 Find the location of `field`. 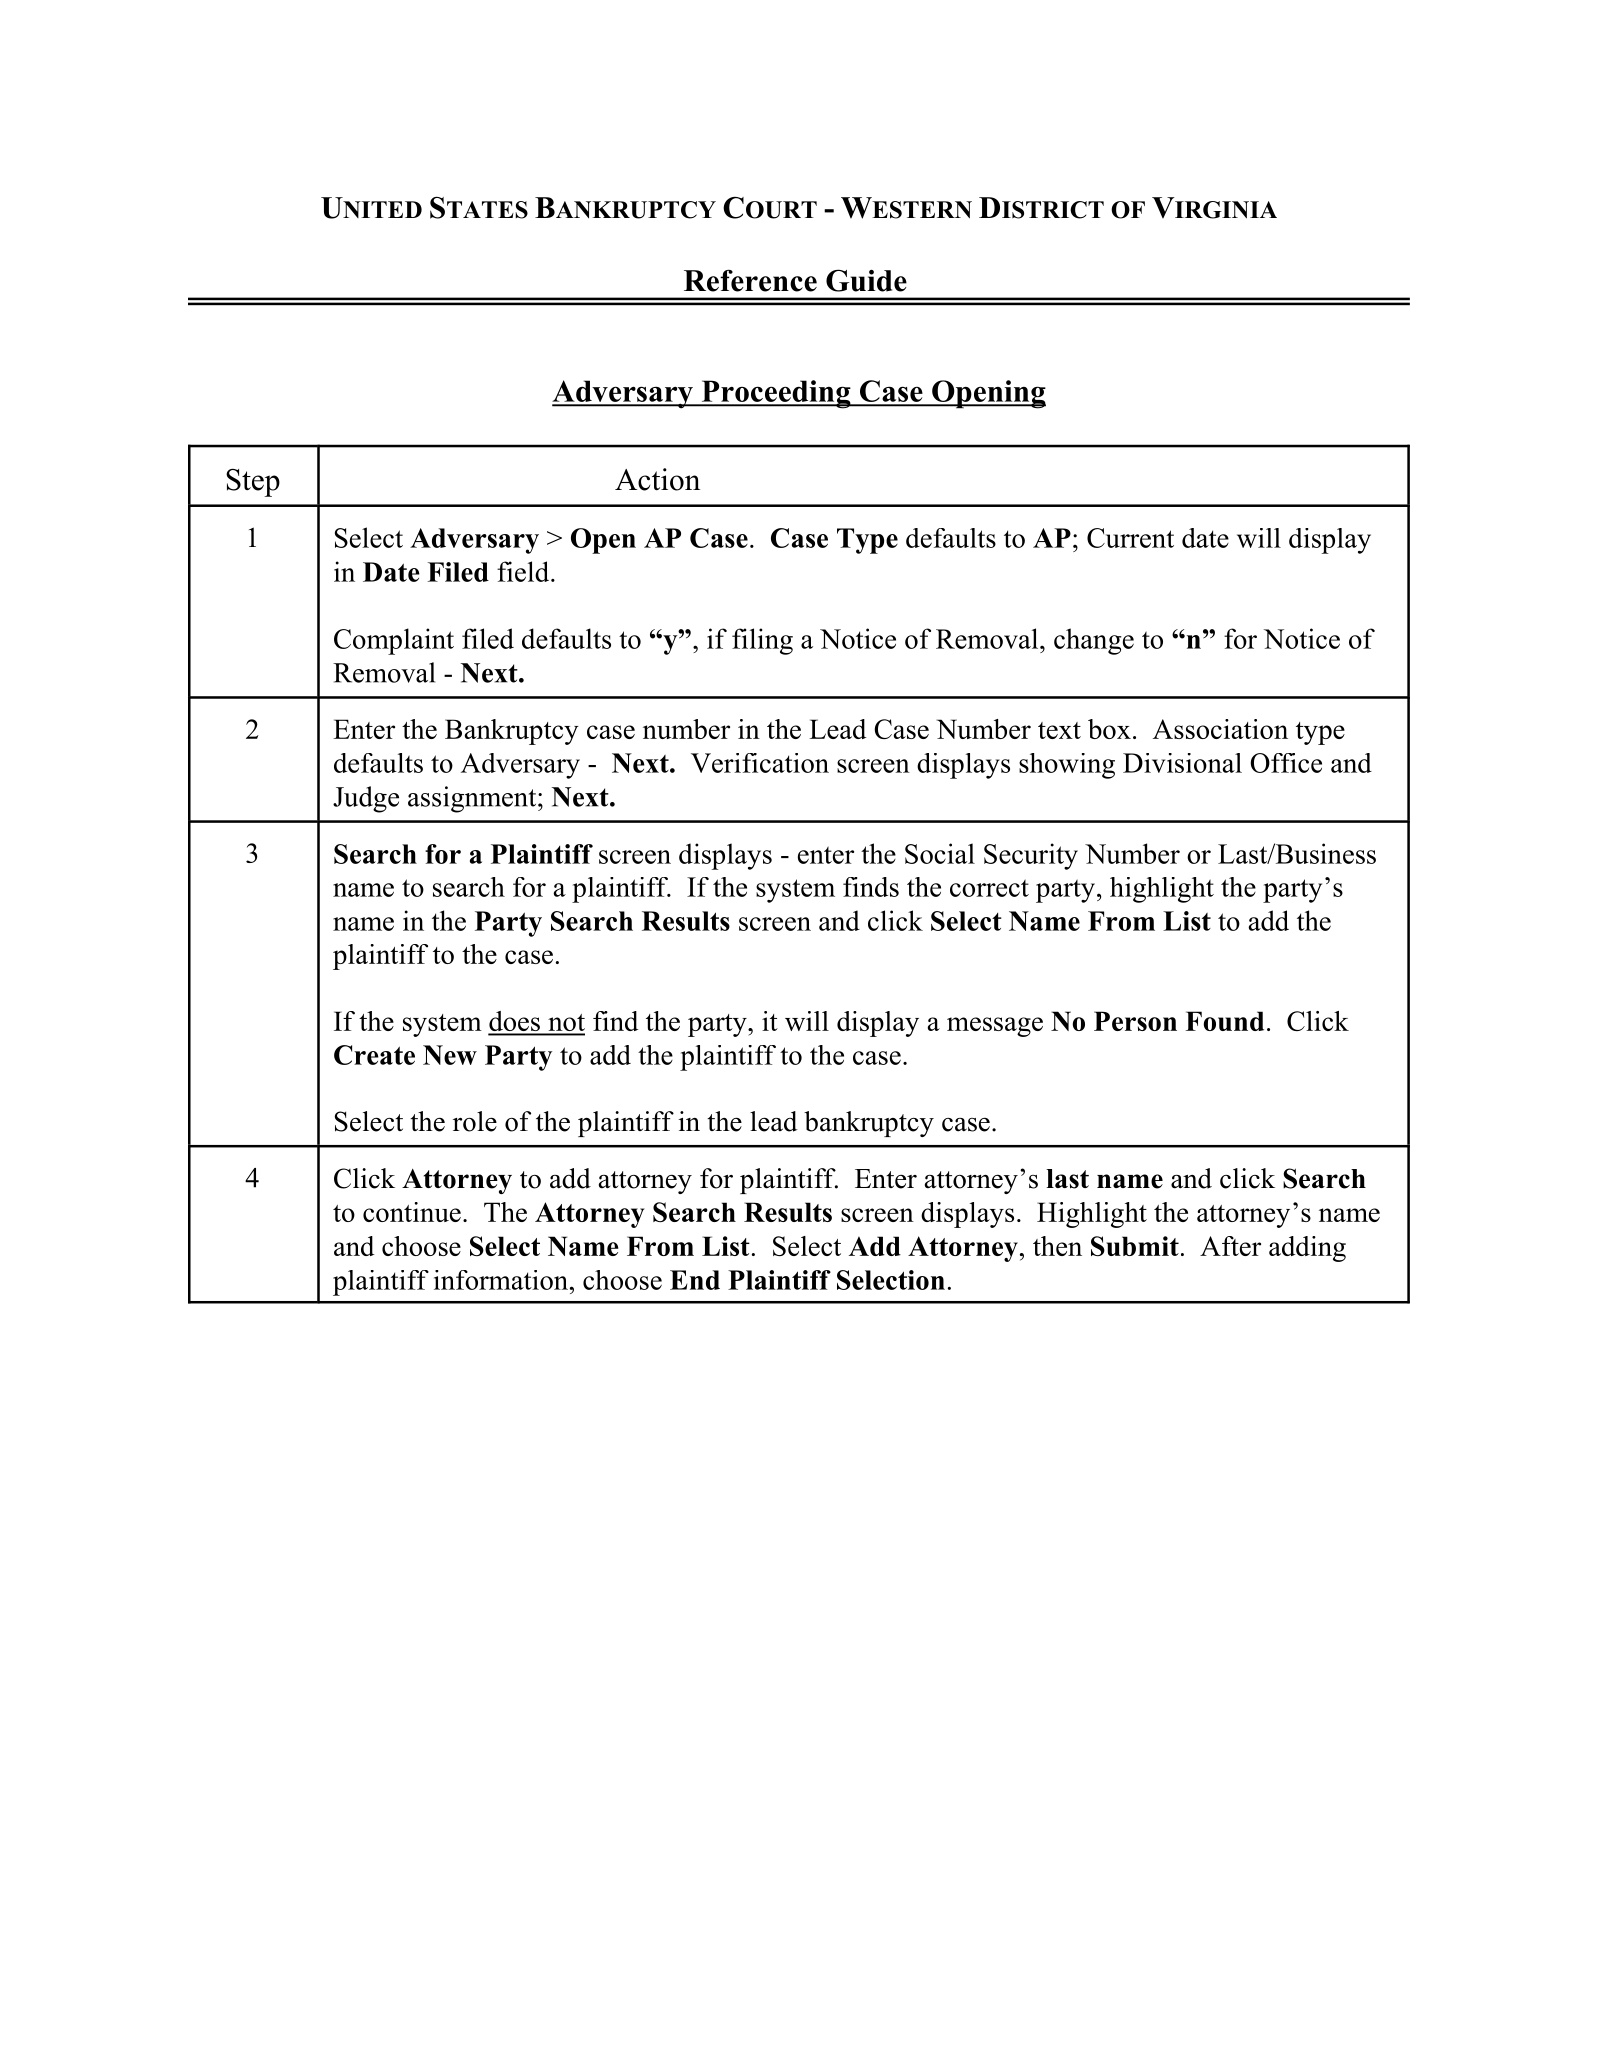

field is located at coordinates (524, 571).
